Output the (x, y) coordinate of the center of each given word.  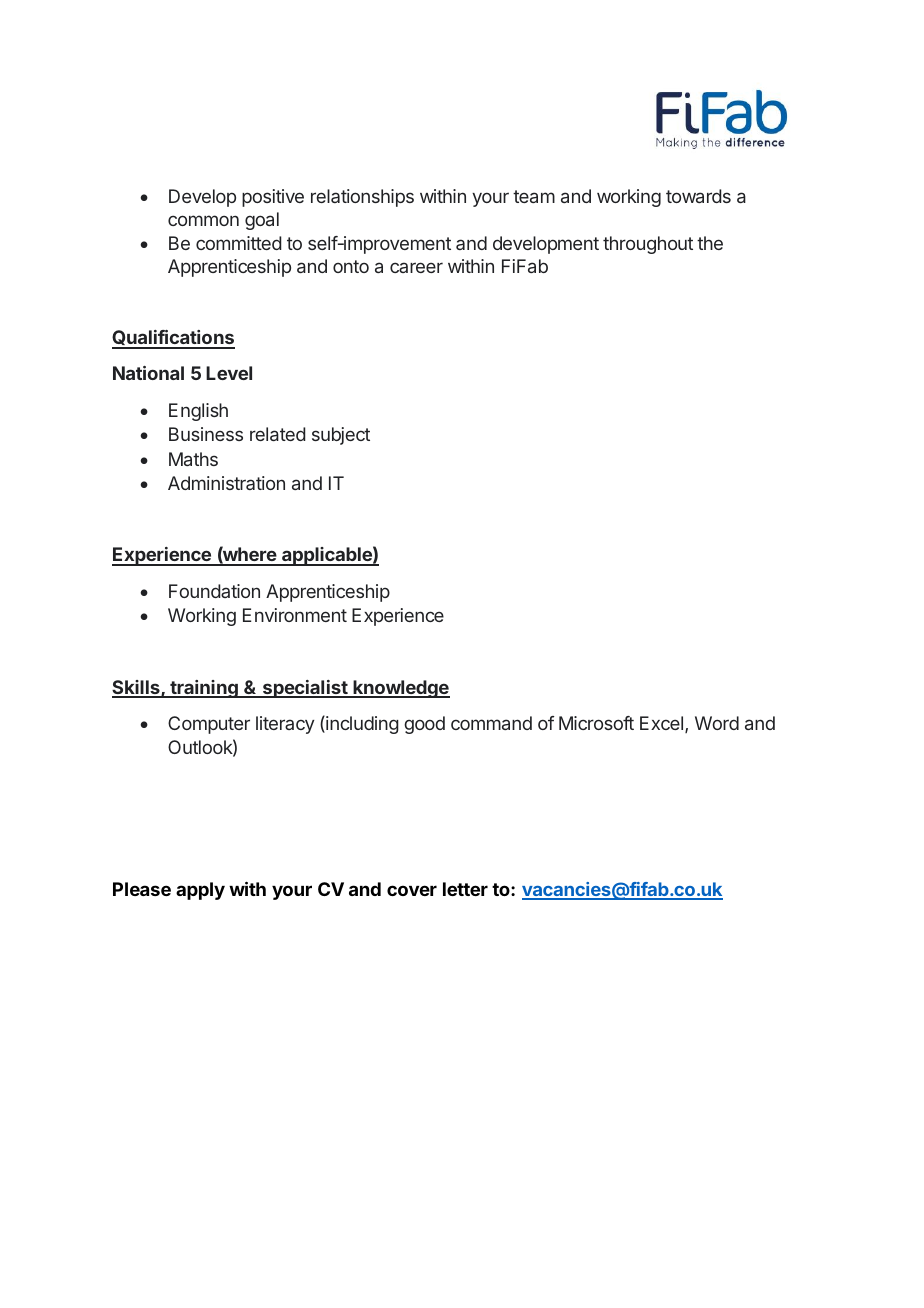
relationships (362, 198)
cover (412, 890)
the (710, 243)
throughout (648, 245)
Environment (295, 615)
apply (200, 891)
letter (465, 889)
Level (229, 373)
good (424, 725)
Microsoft (596, 723)
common (203, 220)
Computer (209, 725)
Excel (661, 723)
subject (341, 436)
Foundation (214, 591)
